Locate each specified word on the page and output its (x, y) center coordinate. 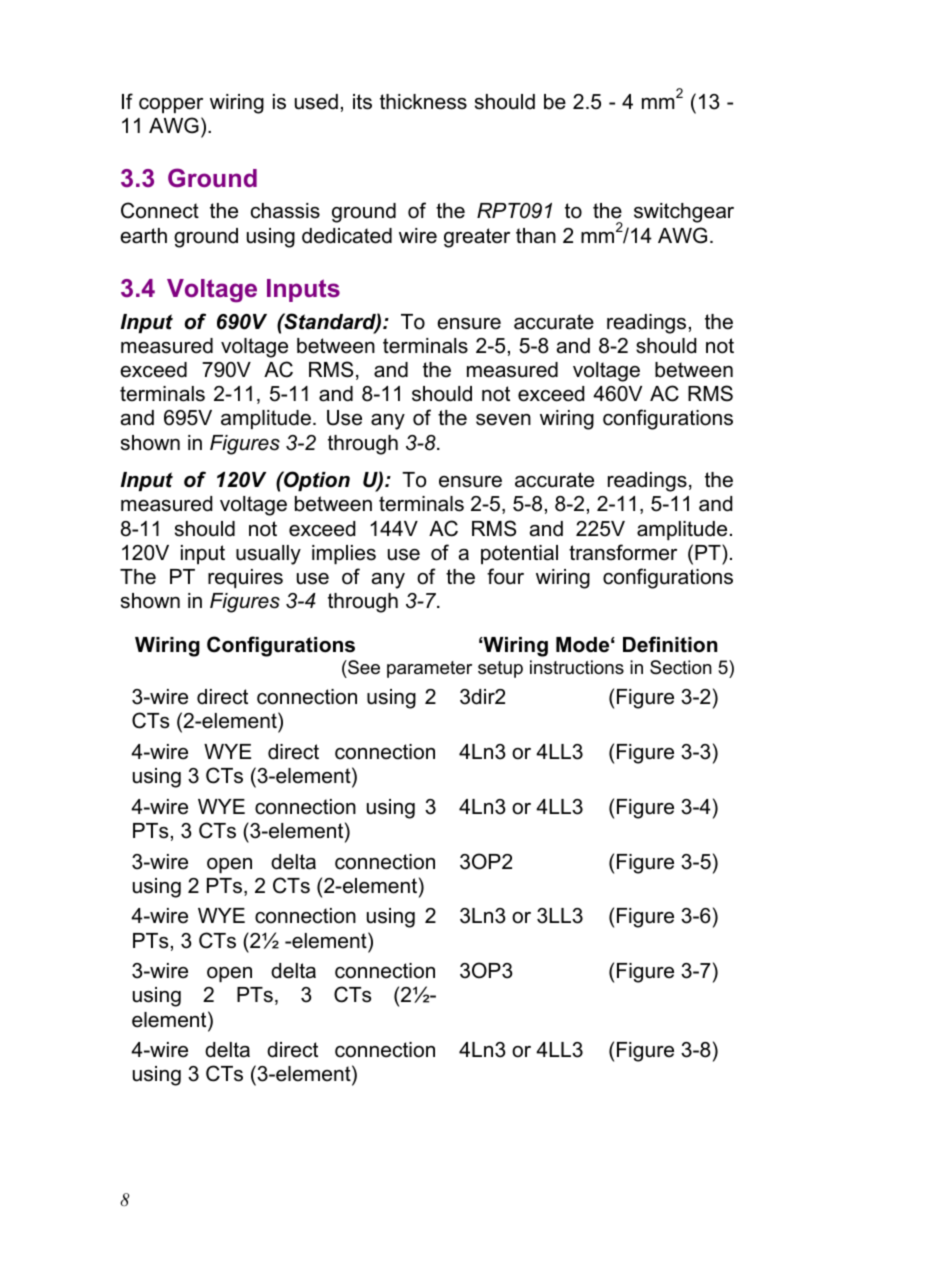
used (316, 102)
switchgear (684, 213)
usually (268, 555)
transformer (623, 552)
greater (477, 238)
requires (245, 578)
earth (143, 236)
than (536, 236)
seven (503, 420)
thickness (423, 102)
